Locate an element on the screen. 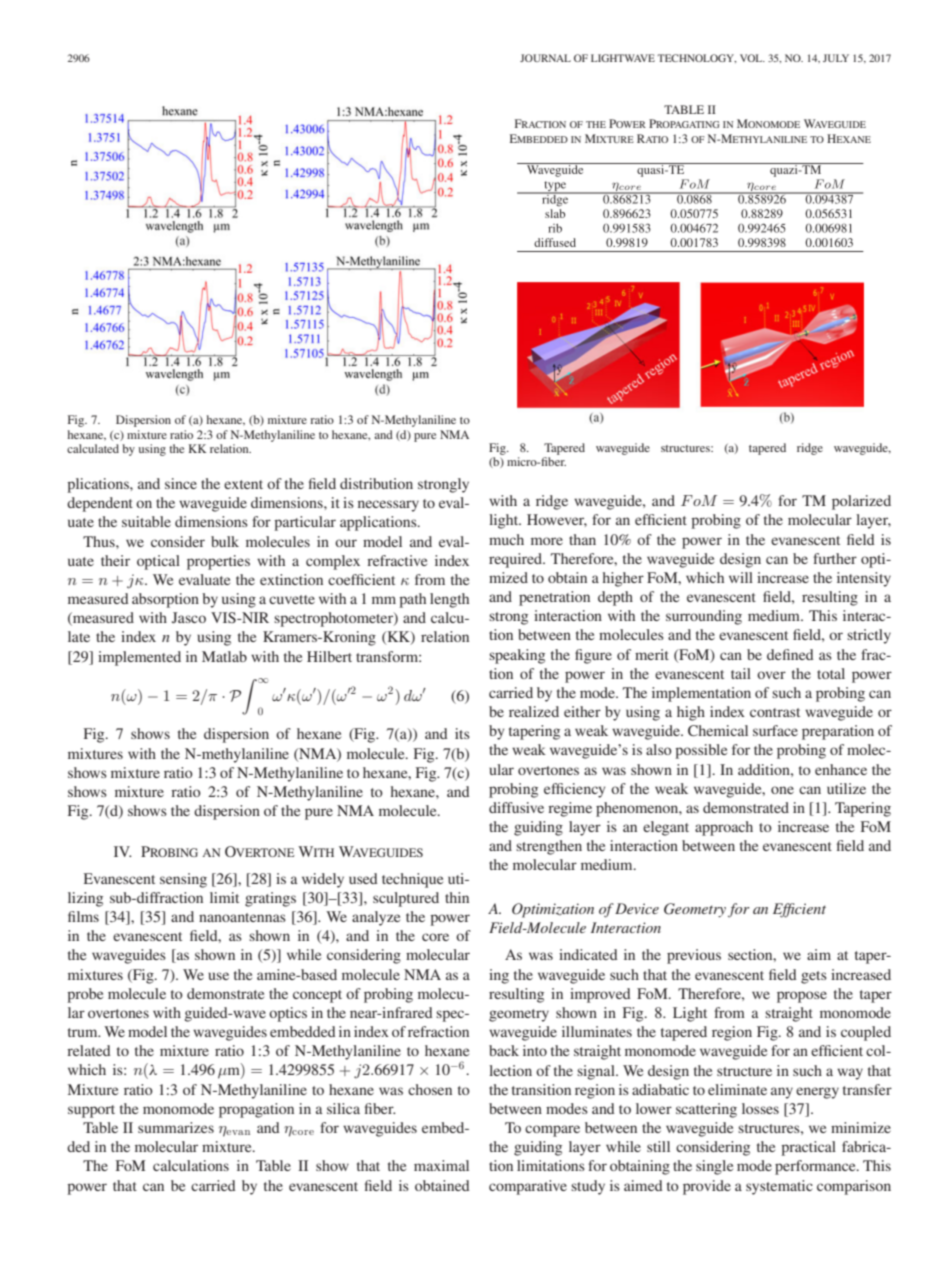 The width and height of the screenshot is (952, 1270). defined is located at coordinates (790, 654).
